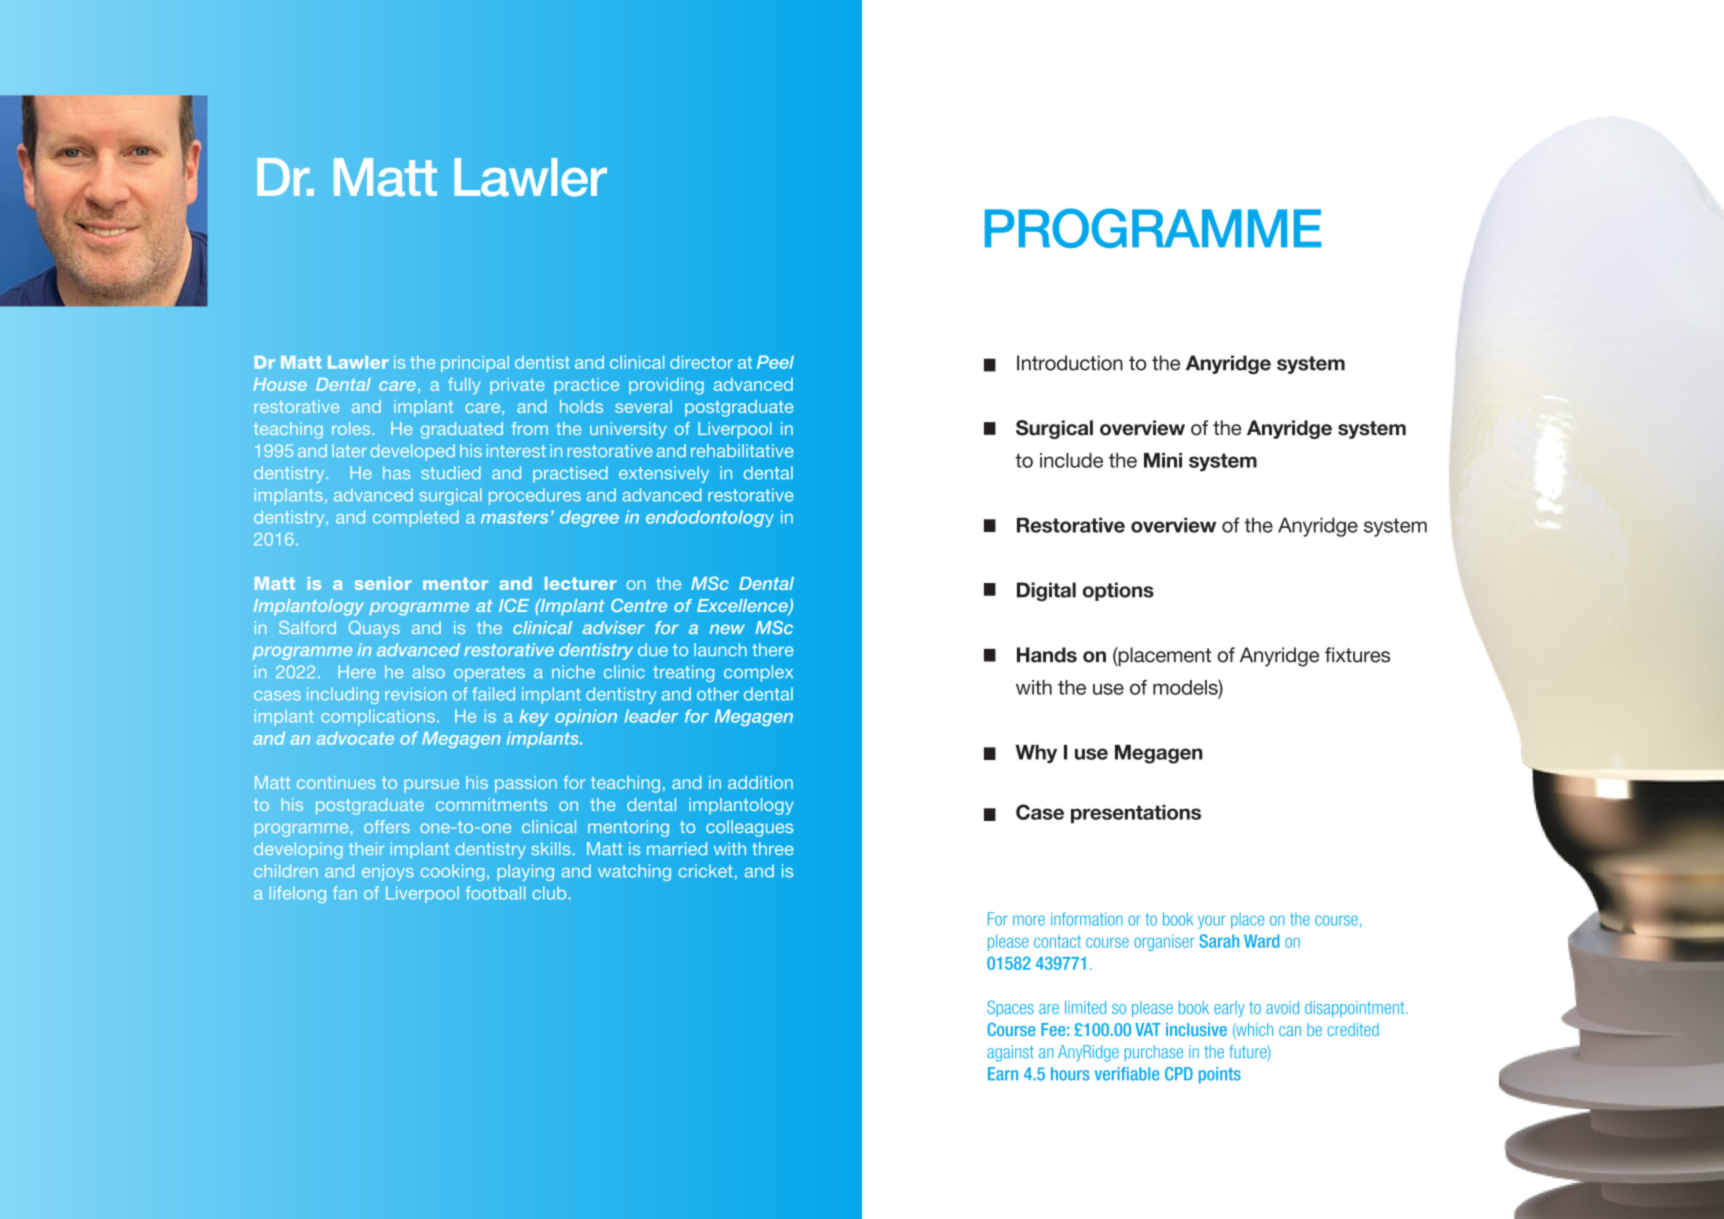  What do you see at coordinates (727, 629) in the screenshot?
I see `new` at bounding box center [727, 629].
